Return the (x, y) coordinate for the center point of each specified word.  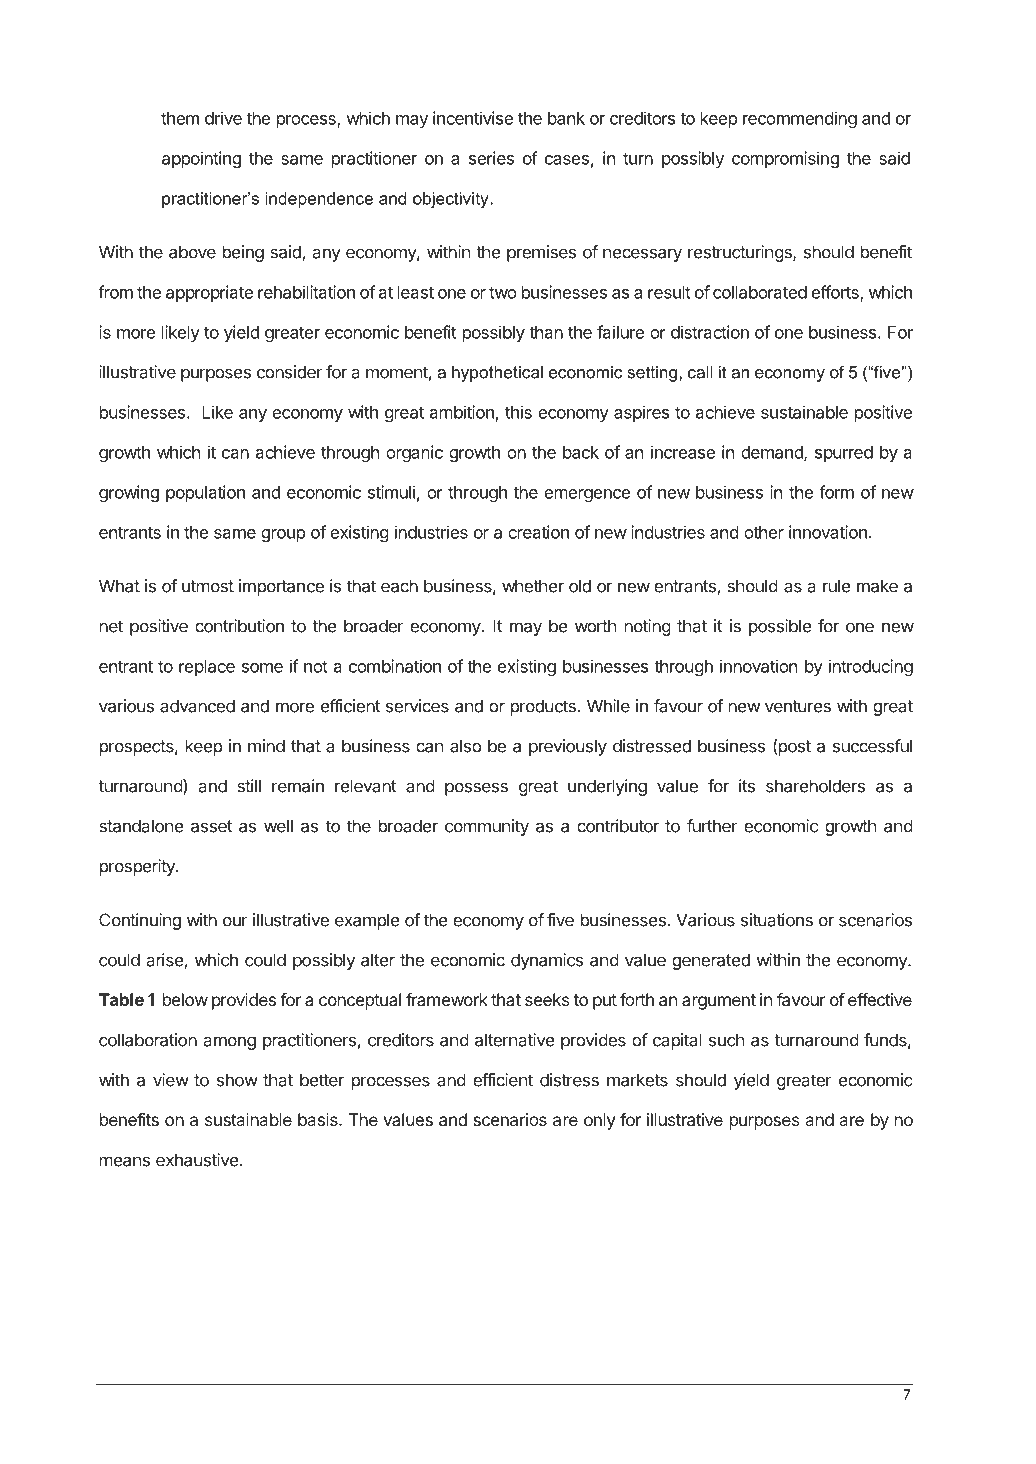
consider (290, 372)
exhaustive (197, 1160)
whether (533, 586)
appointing (201, 159)
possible (780, 627)
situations (777, 920)
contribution (239, 626)
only (600, 1121)
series (491, 158)
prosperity (138, 867)
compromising (785, 159)
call (700, 372)
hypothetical (497, 374)
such (726, 1040)
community (487, 827)
